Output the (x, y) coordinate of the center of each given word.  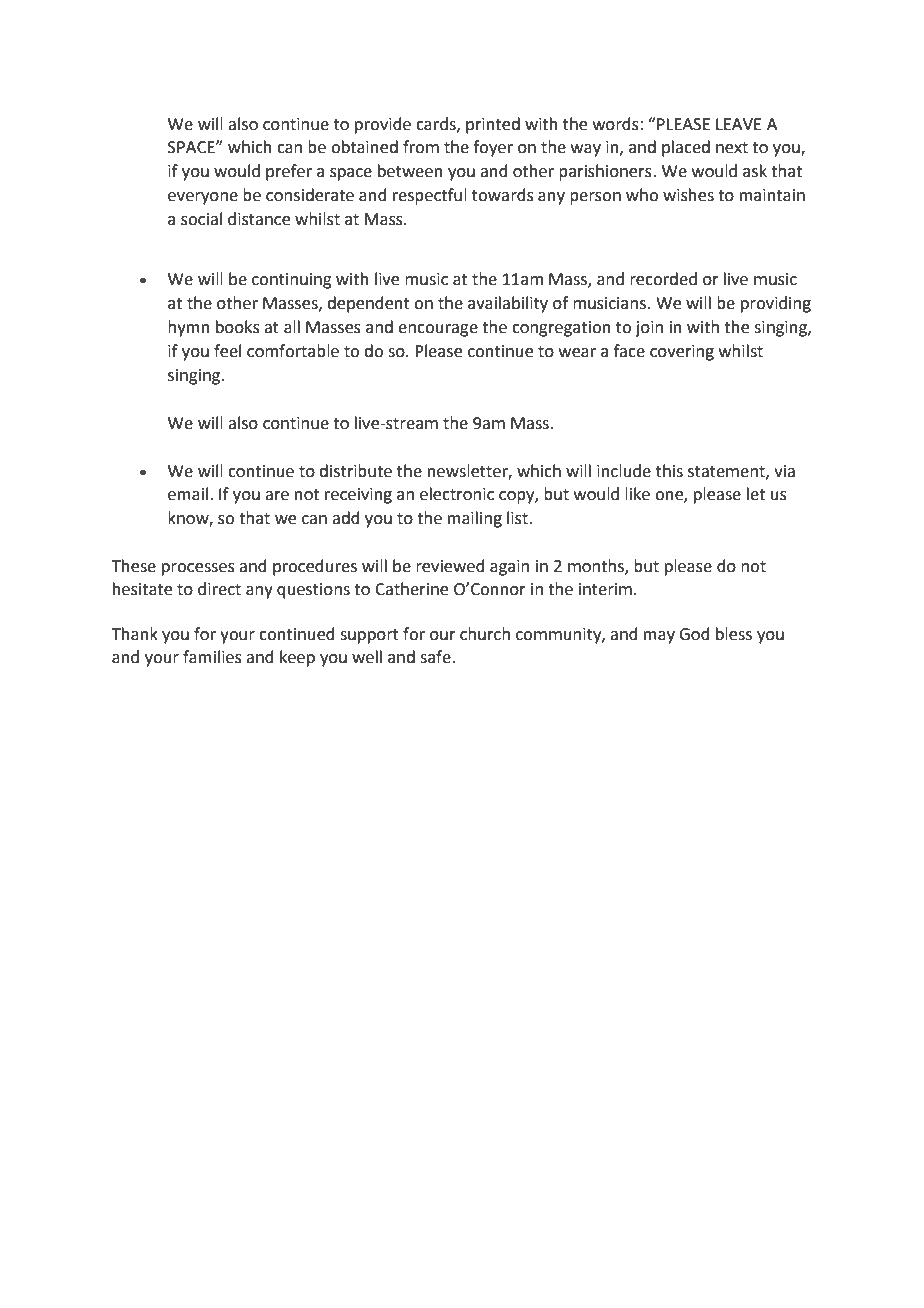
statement (727, 472)
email (188, 494)
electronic (457, 494)
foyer (493, 148)
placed (686, 148)
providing (776, 304)
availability (508, 304)
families (212, 657)
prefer (289, 172)
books (238, 327)
